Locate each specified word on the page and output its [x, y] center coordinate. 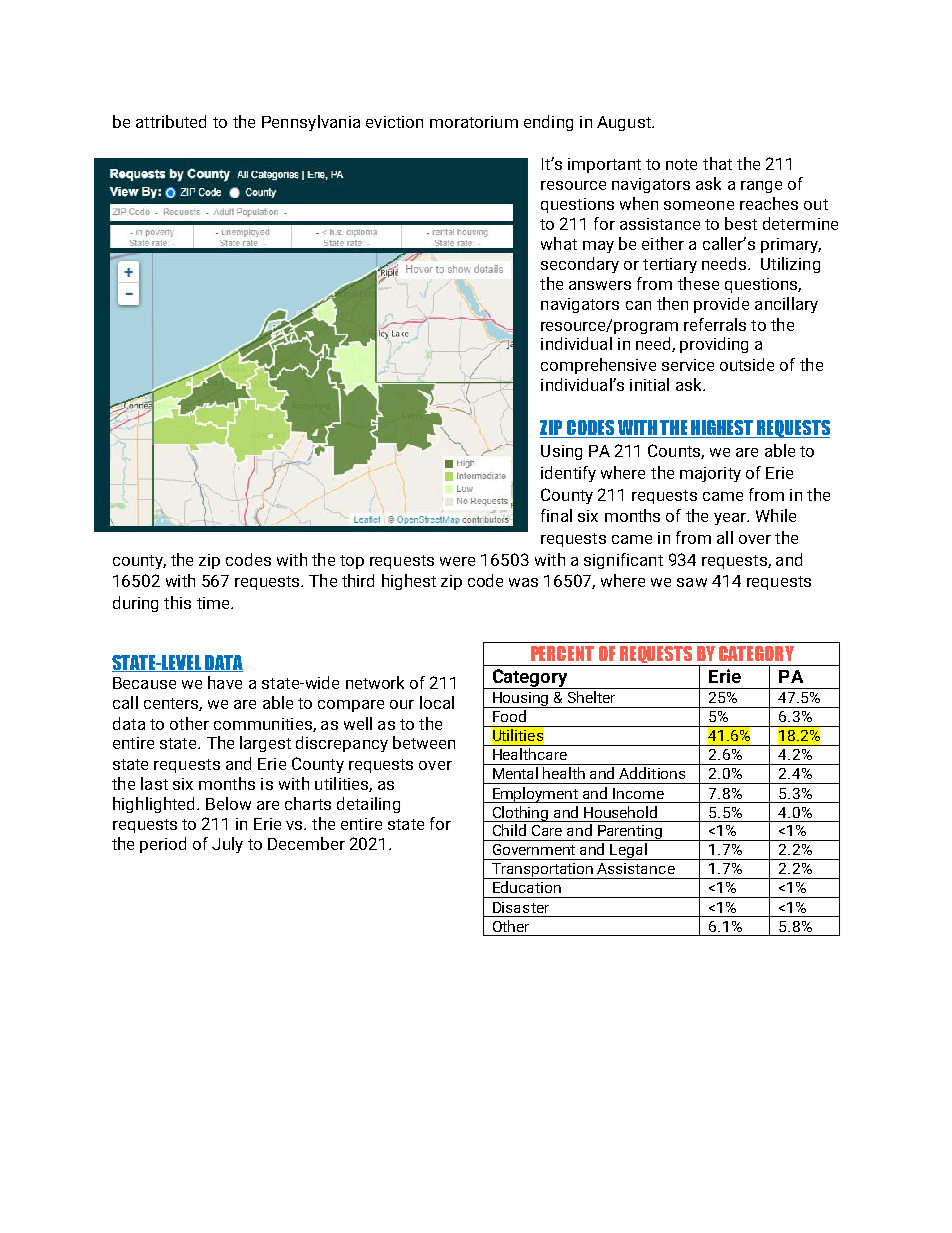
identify [568, 474]
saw [692, 582]
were [457, 561]
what [559, 243]
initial [649, 384]
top [352, 562]
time [214, 603]
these [698, 283]
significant [623, 561]
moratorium [474, 122]
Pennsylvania [311, 123]
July [227, 845]
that [717, 163]
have [225, 682]
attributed [171, 121]
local [437, 702]
